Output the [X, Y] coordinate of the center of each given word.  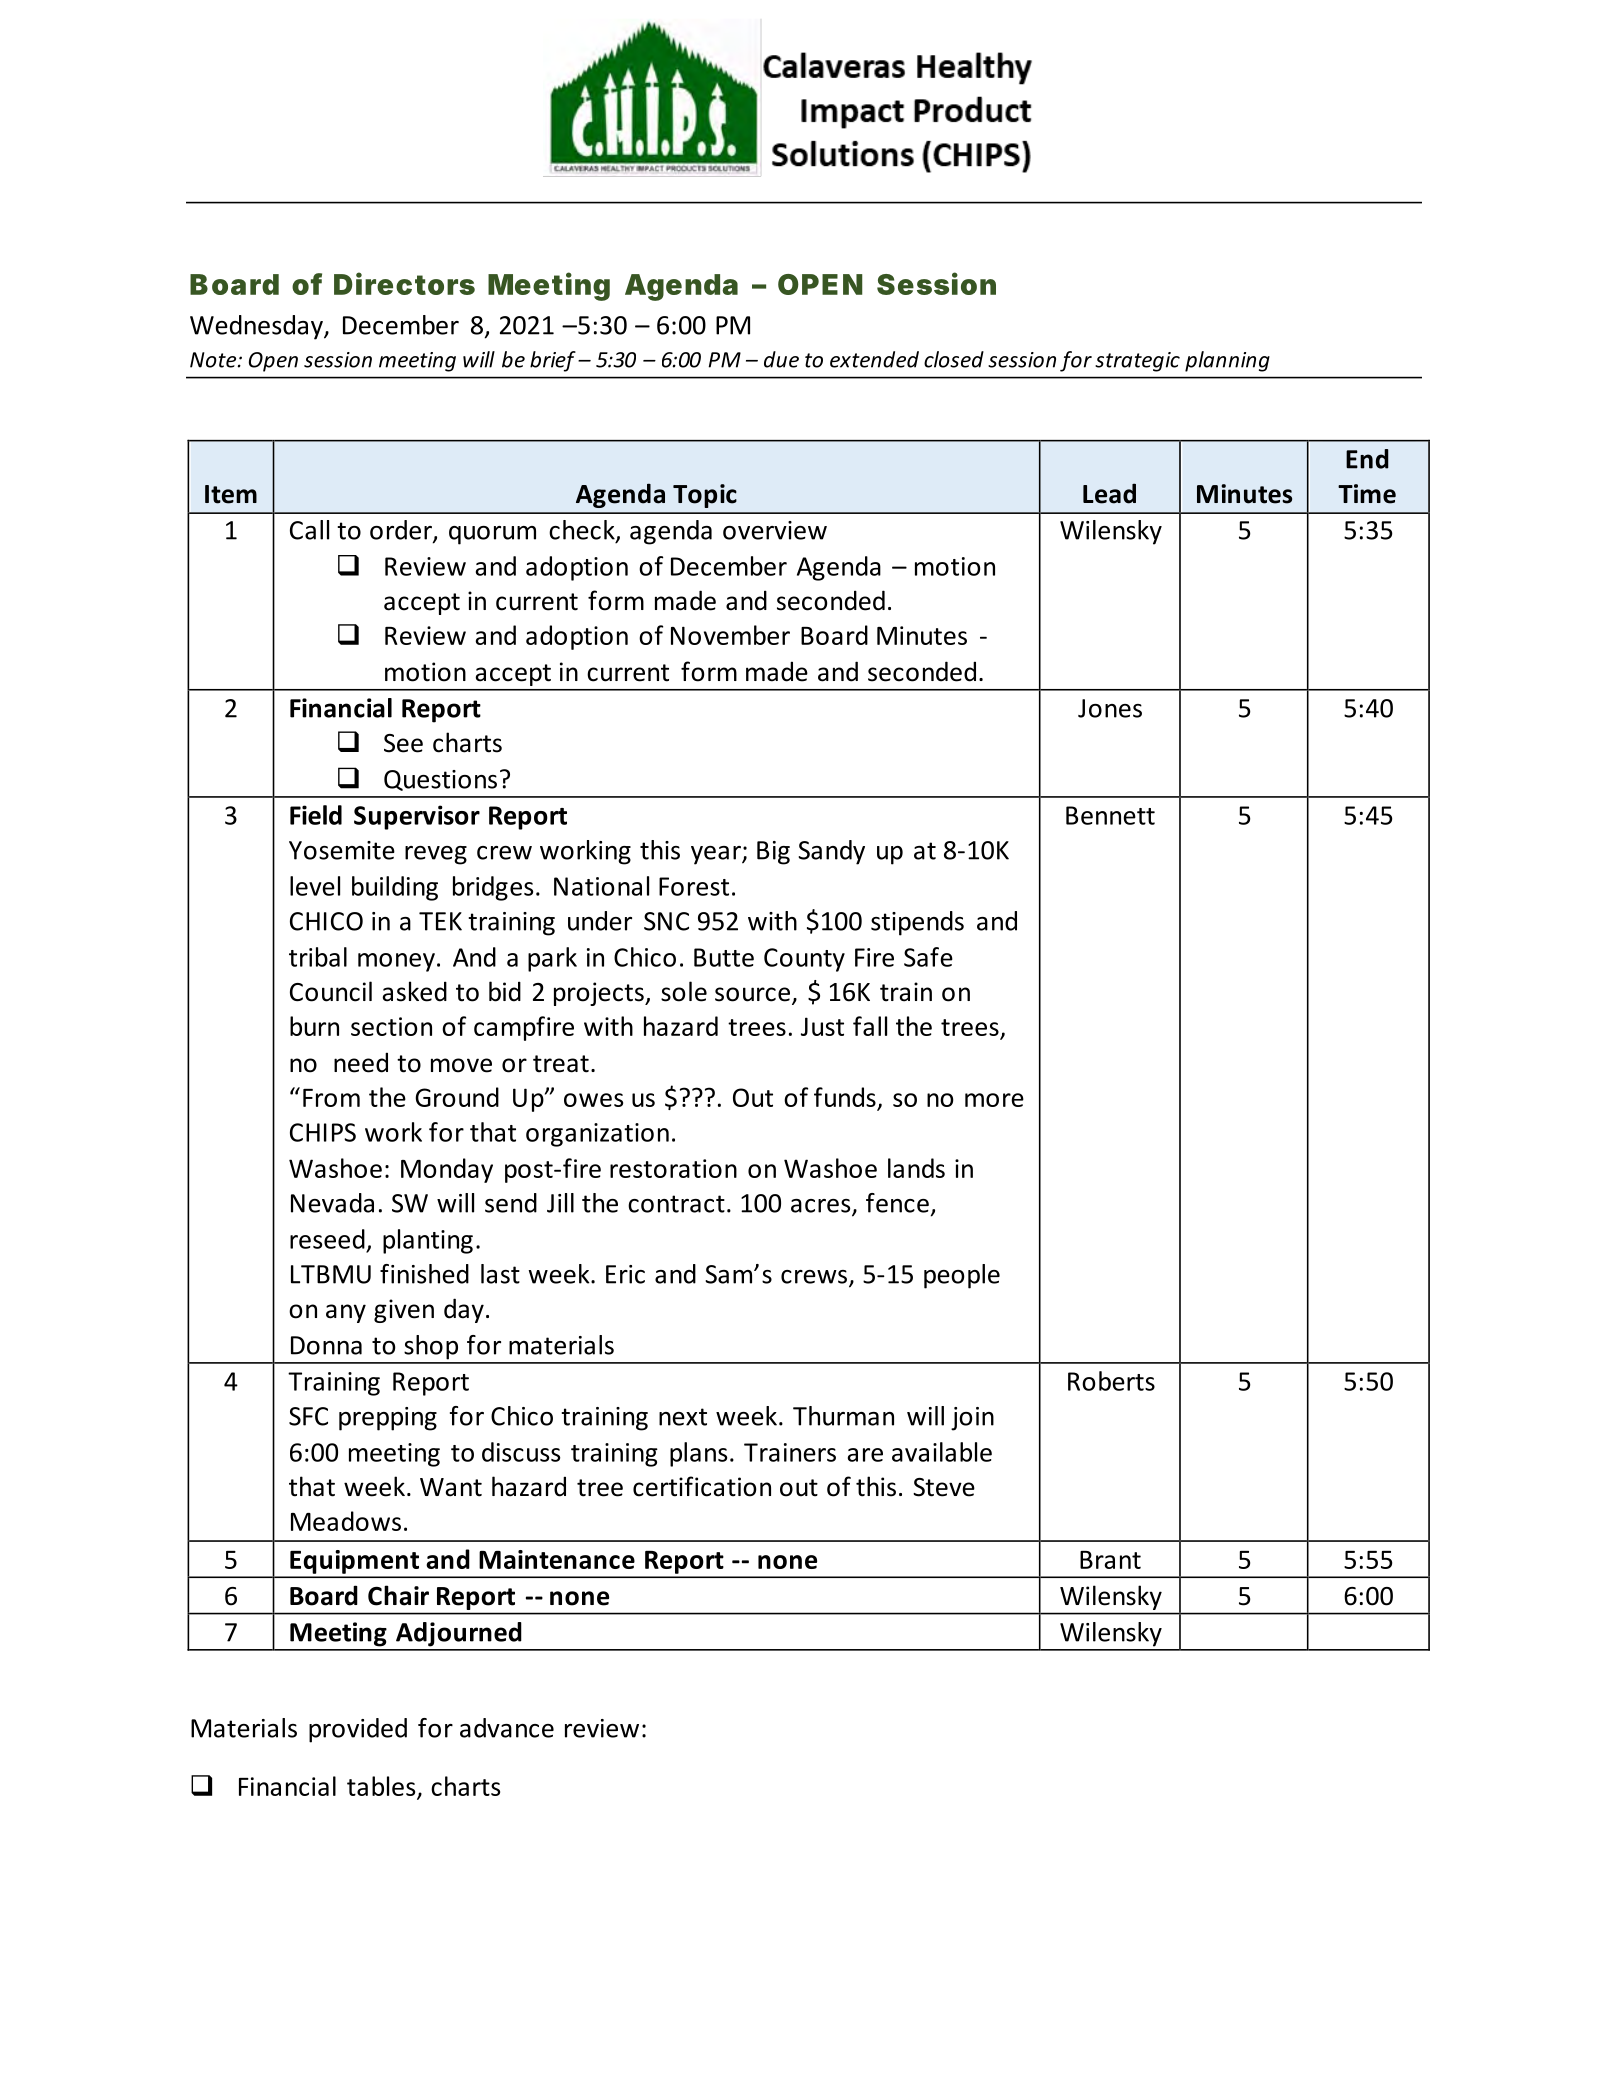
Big [773, 853]
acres [822, 1207]
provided [358, 1730]
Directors [404, 283]
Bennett [1110, 815]
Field [316, 815]
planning [1227, 361]
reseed [327, 1239]
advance [507, 1728]
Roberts [1111, 1381]
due [781, 359]
